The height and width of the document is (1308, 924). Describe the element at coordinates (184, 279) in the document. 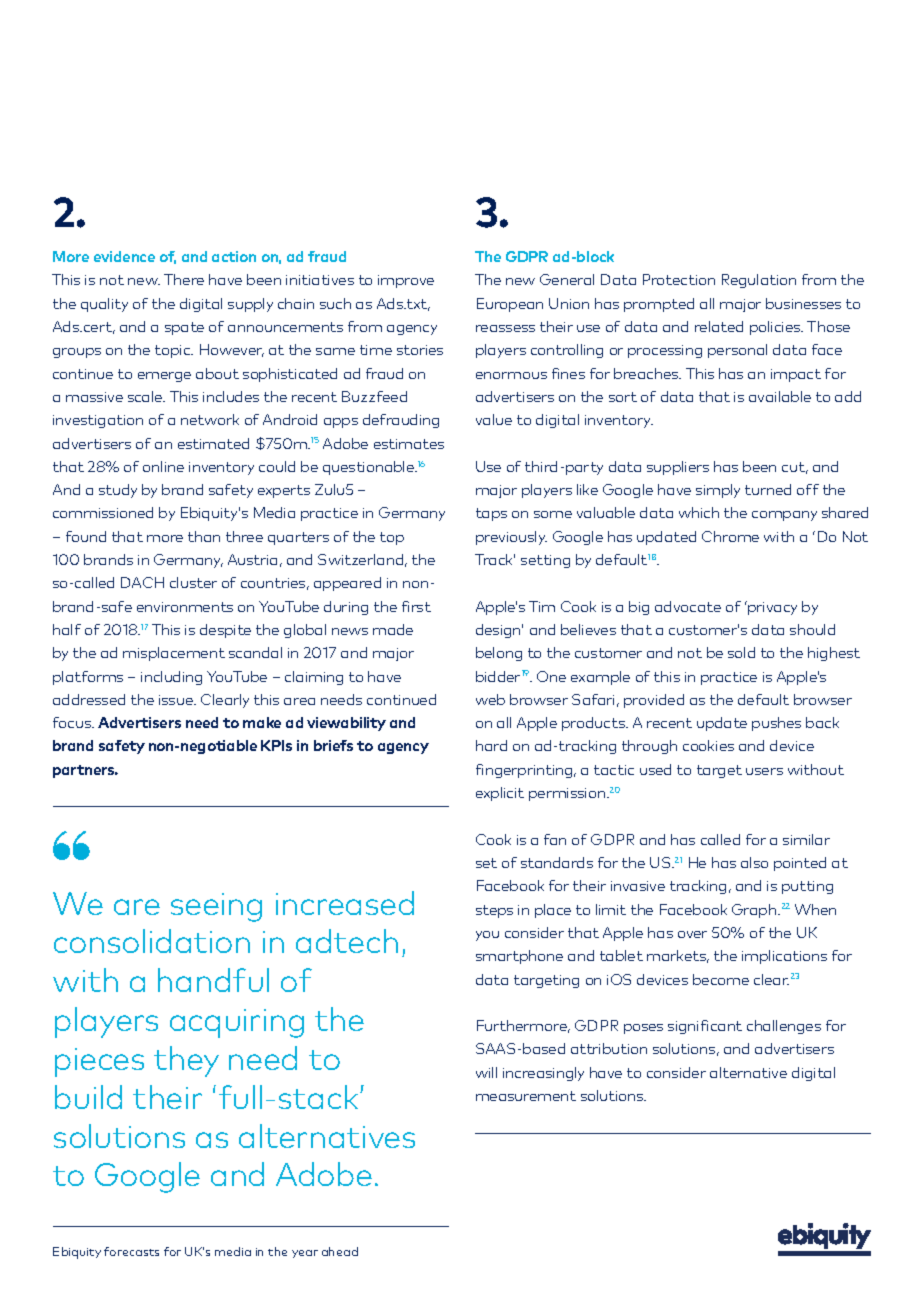

I see `There` at that location.
